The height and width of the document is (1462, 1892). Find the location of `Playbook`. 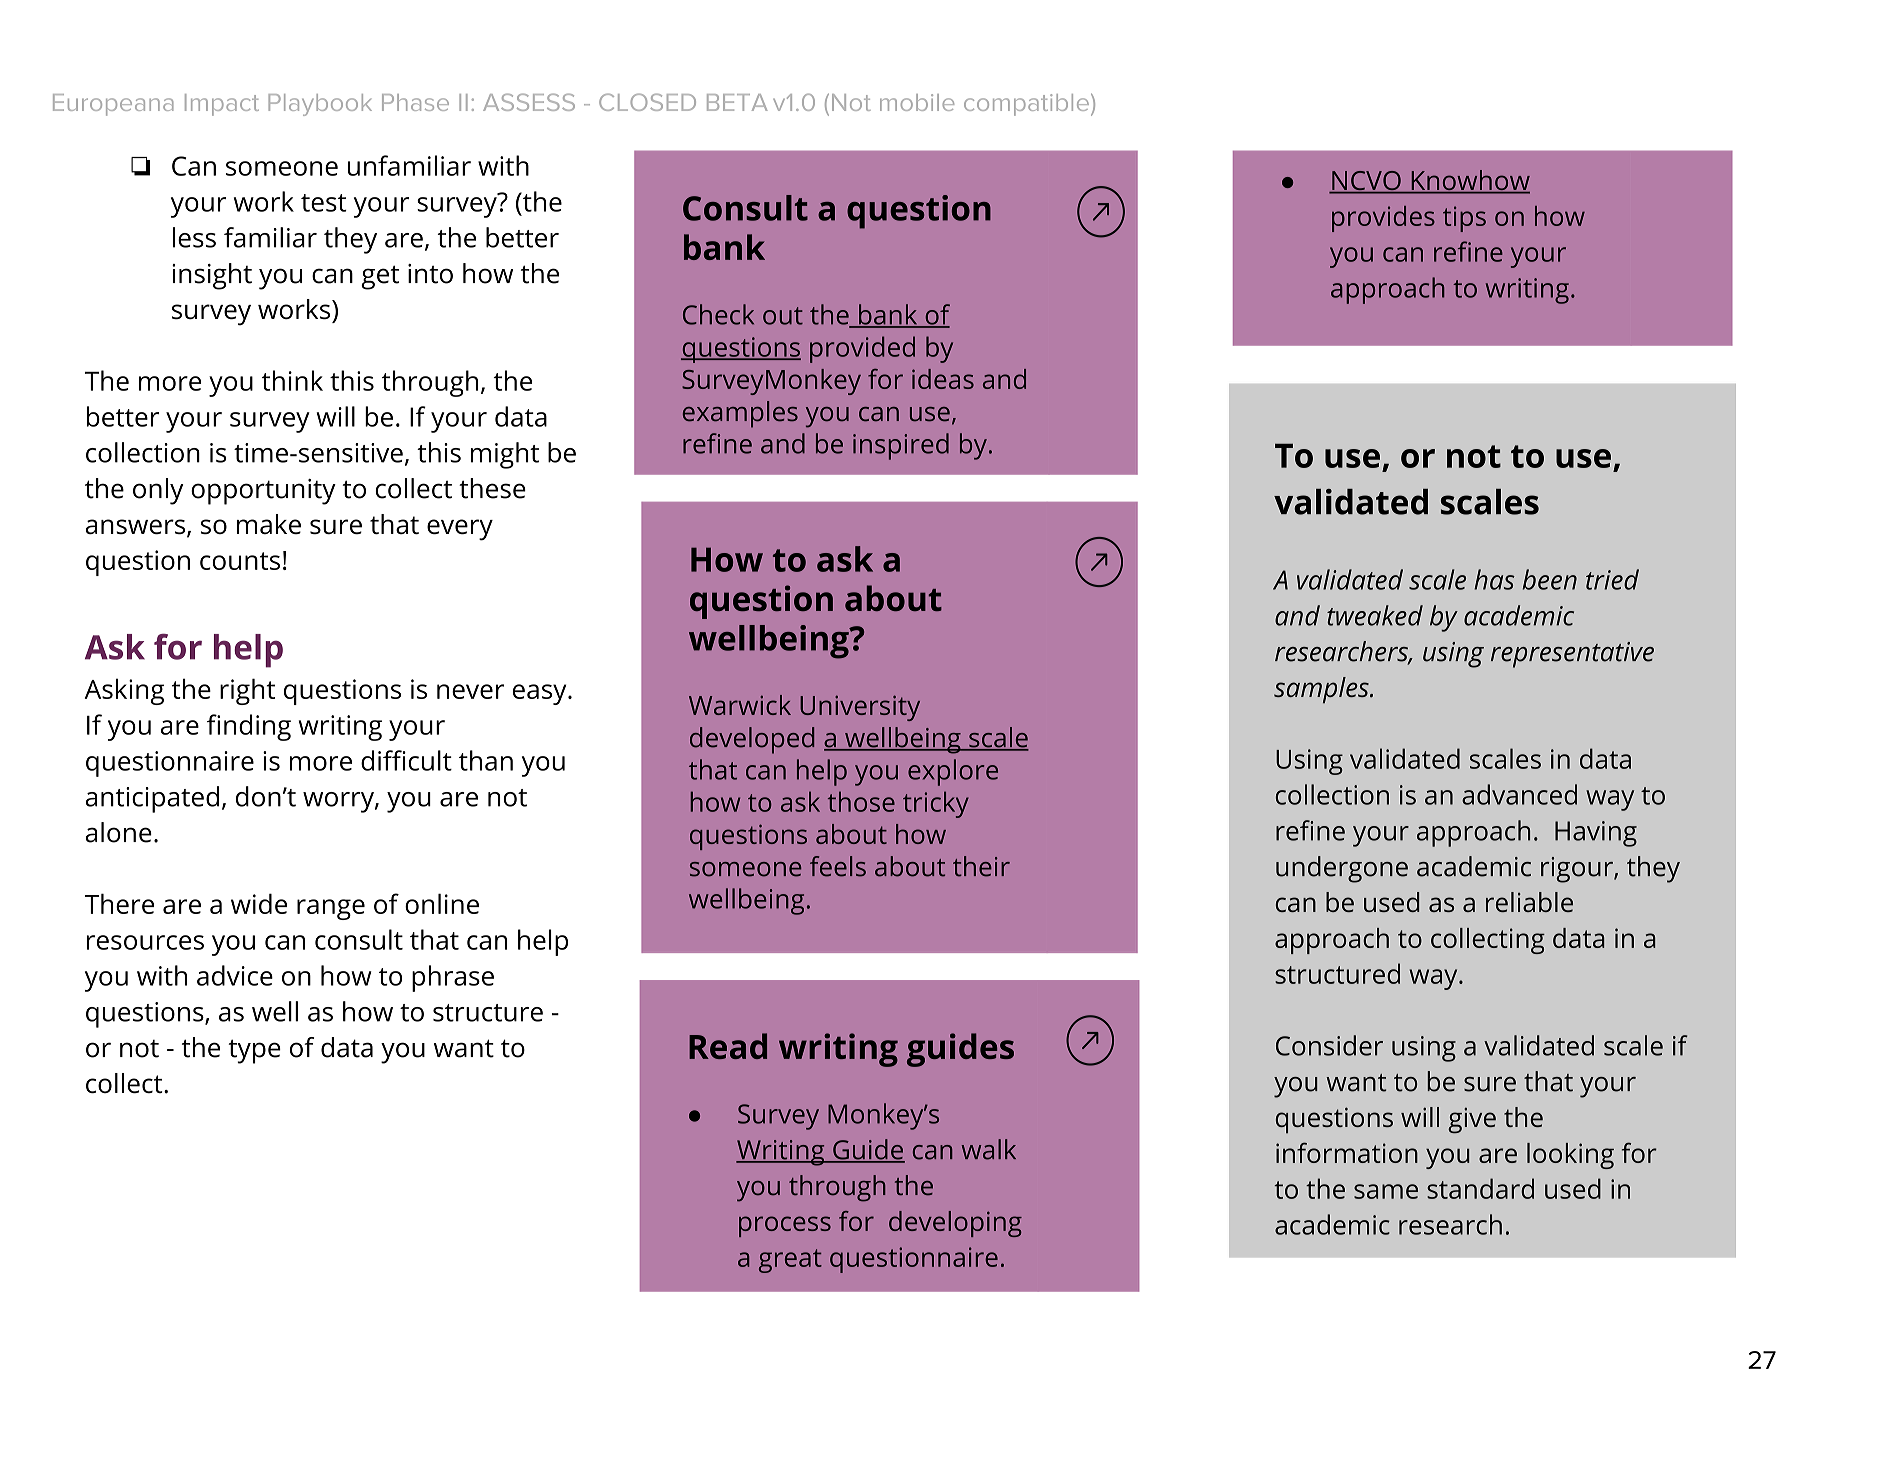

Playbook is located at coordinates (320, 105).
